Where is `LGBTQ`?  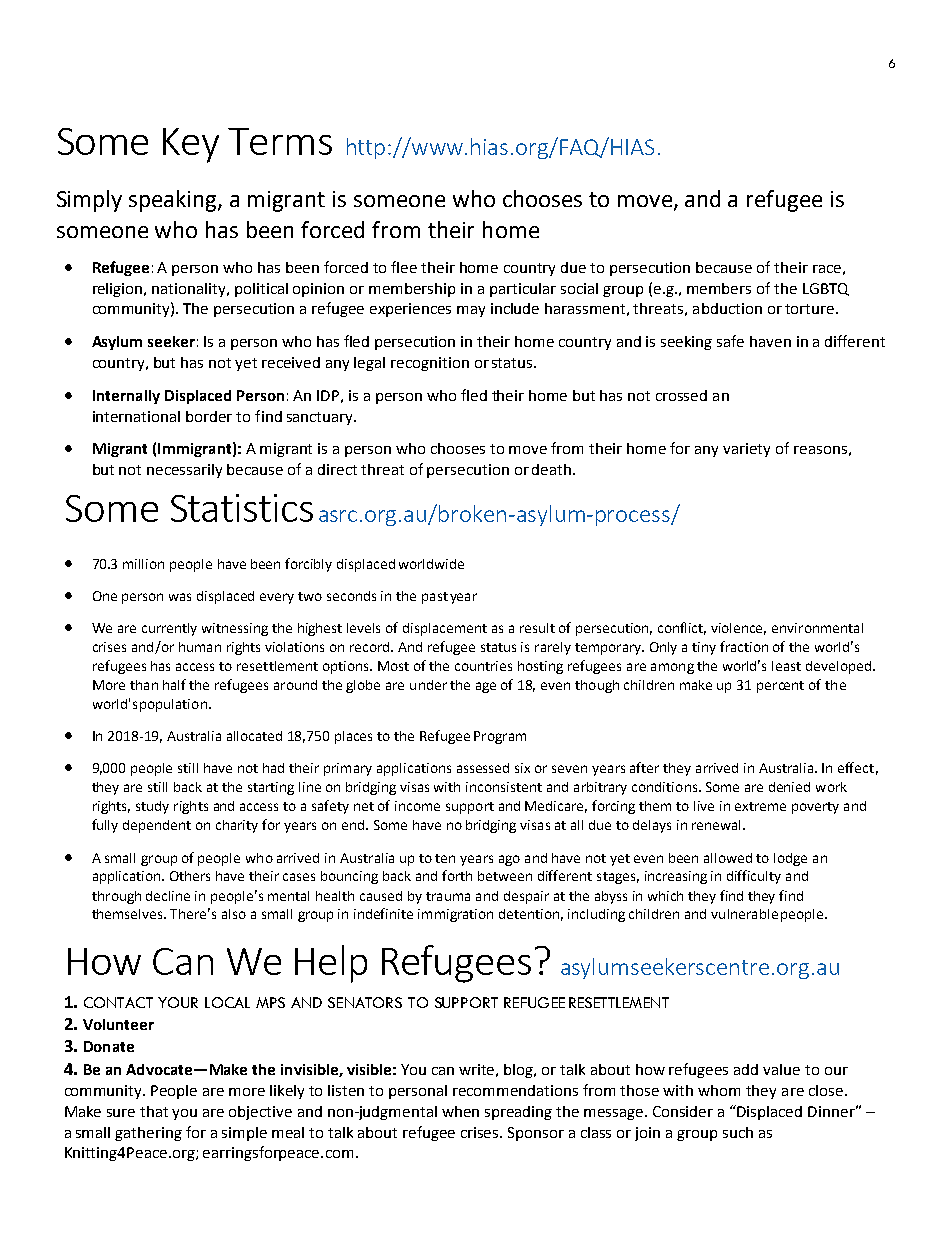 LGBTQ is located at coordinates (826, 289).
